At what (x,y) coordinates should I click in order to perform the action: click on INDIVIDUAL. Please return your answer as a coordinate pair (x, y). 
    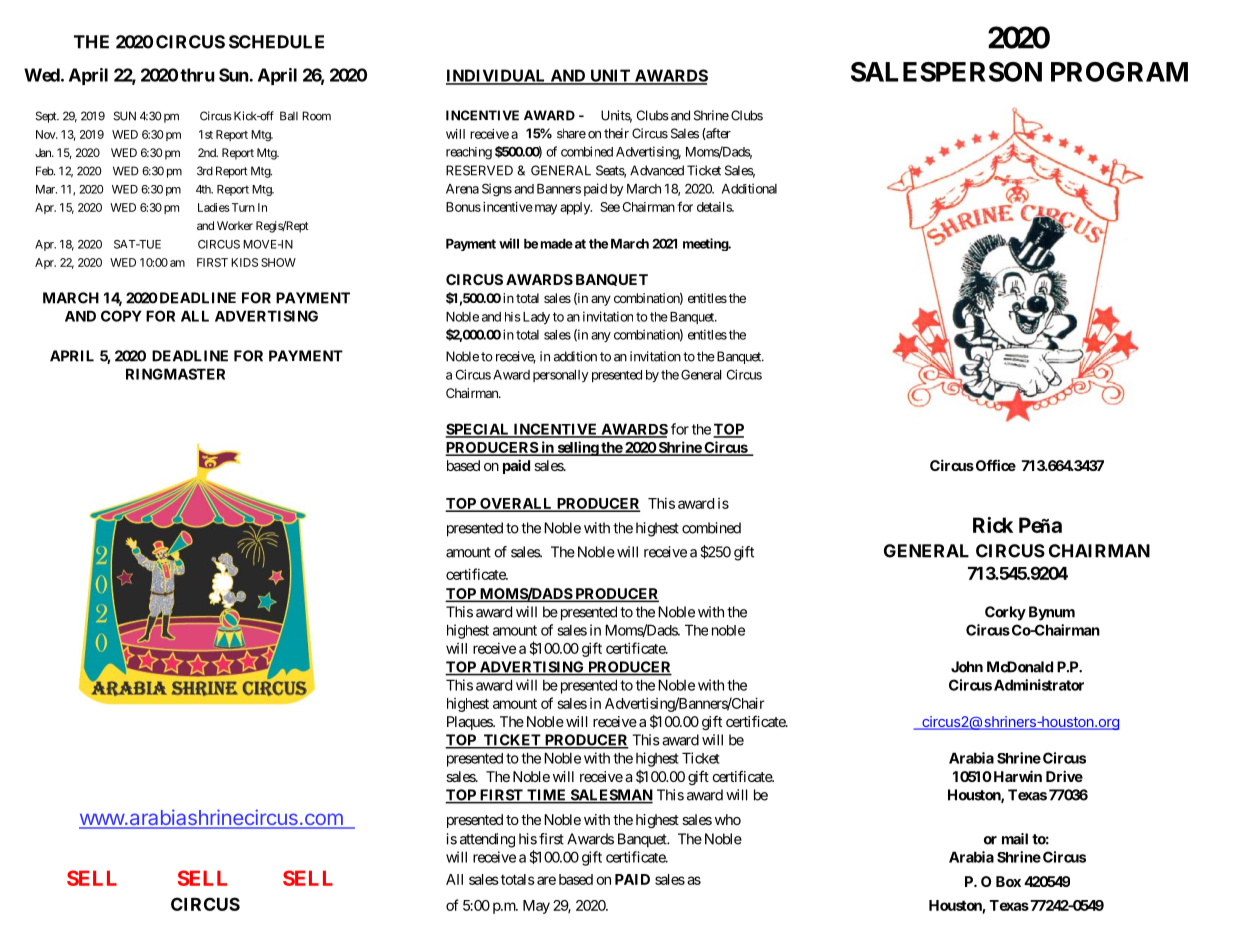
    Looking at the image, I should click on (497, 76).
